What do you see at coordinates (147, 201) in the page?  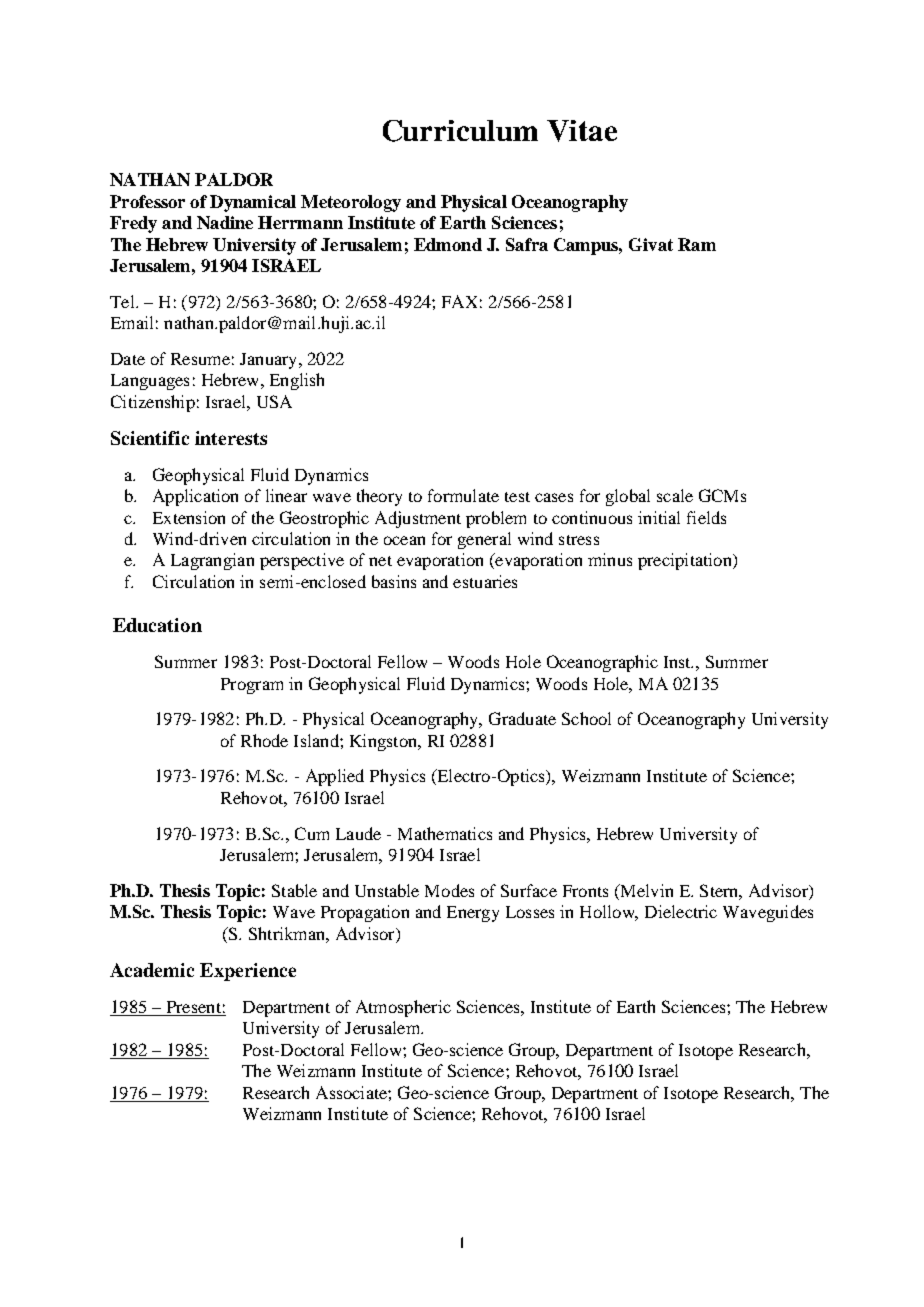 I see `Professor` at bounding box center [147, 201].
